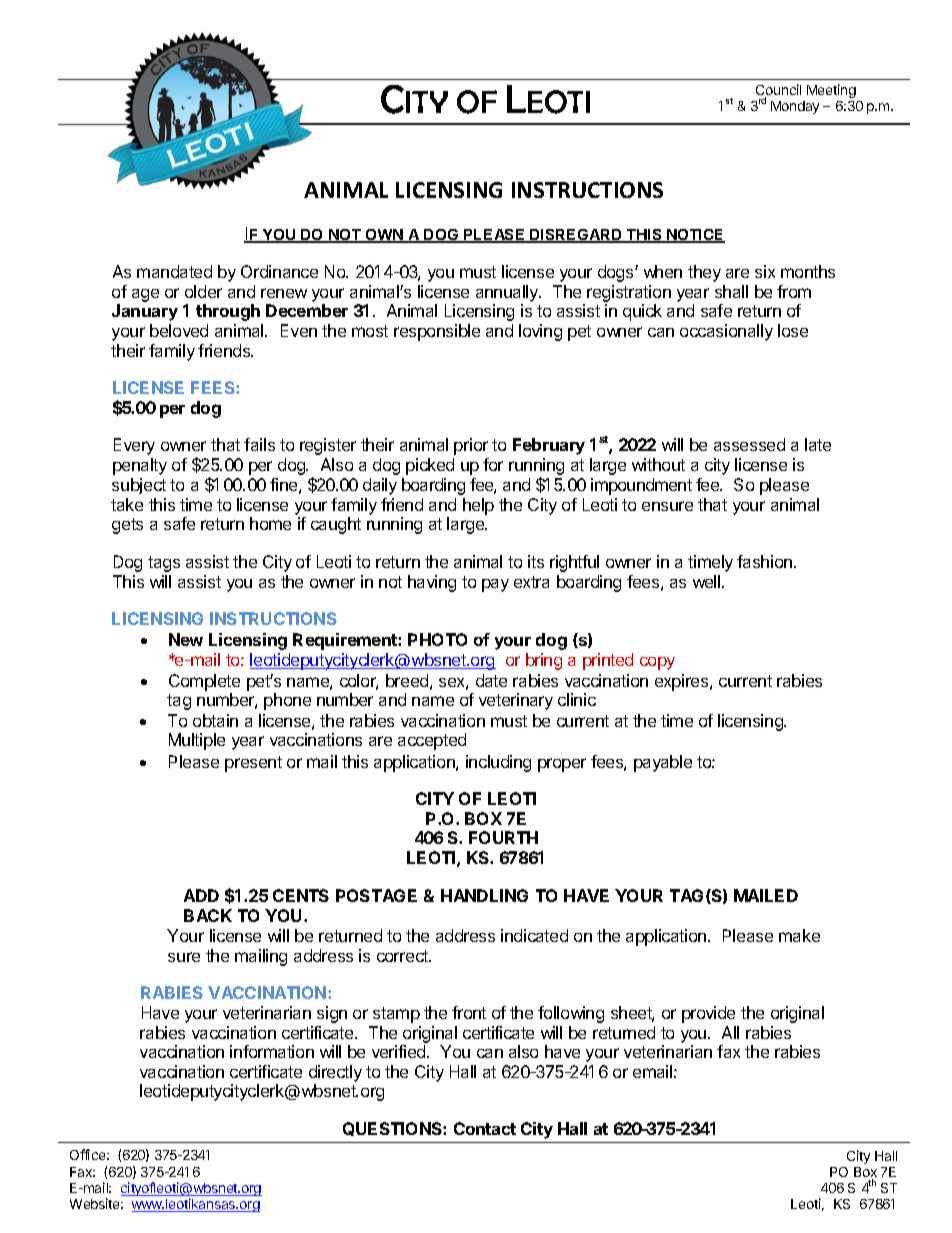  What do you see at coordinates (766, 561) in the image?
I see `fashion` at bounding box center [766, 561].
